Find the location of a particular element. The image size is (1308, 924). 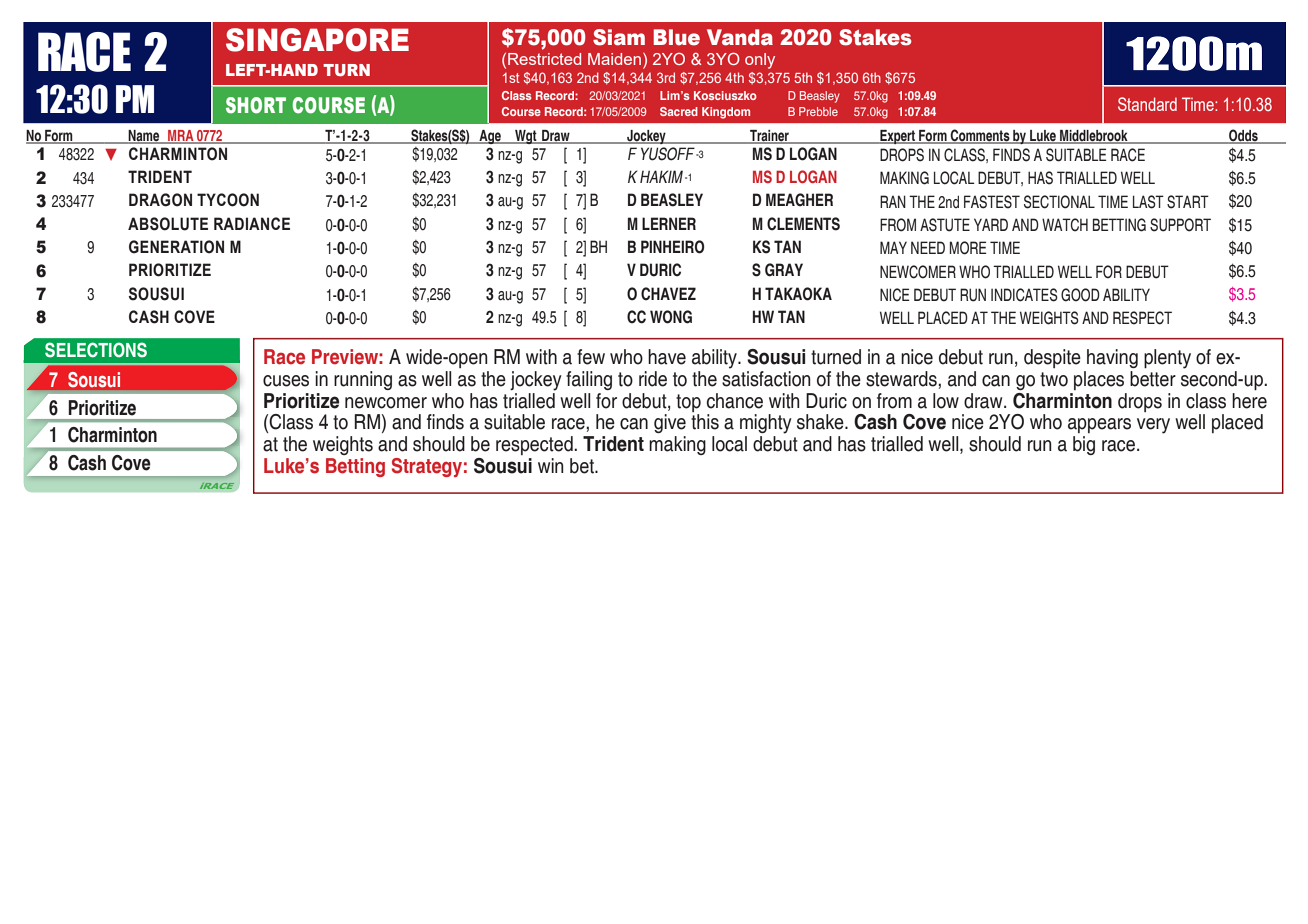

having is located at coordinates (1112, 358).
